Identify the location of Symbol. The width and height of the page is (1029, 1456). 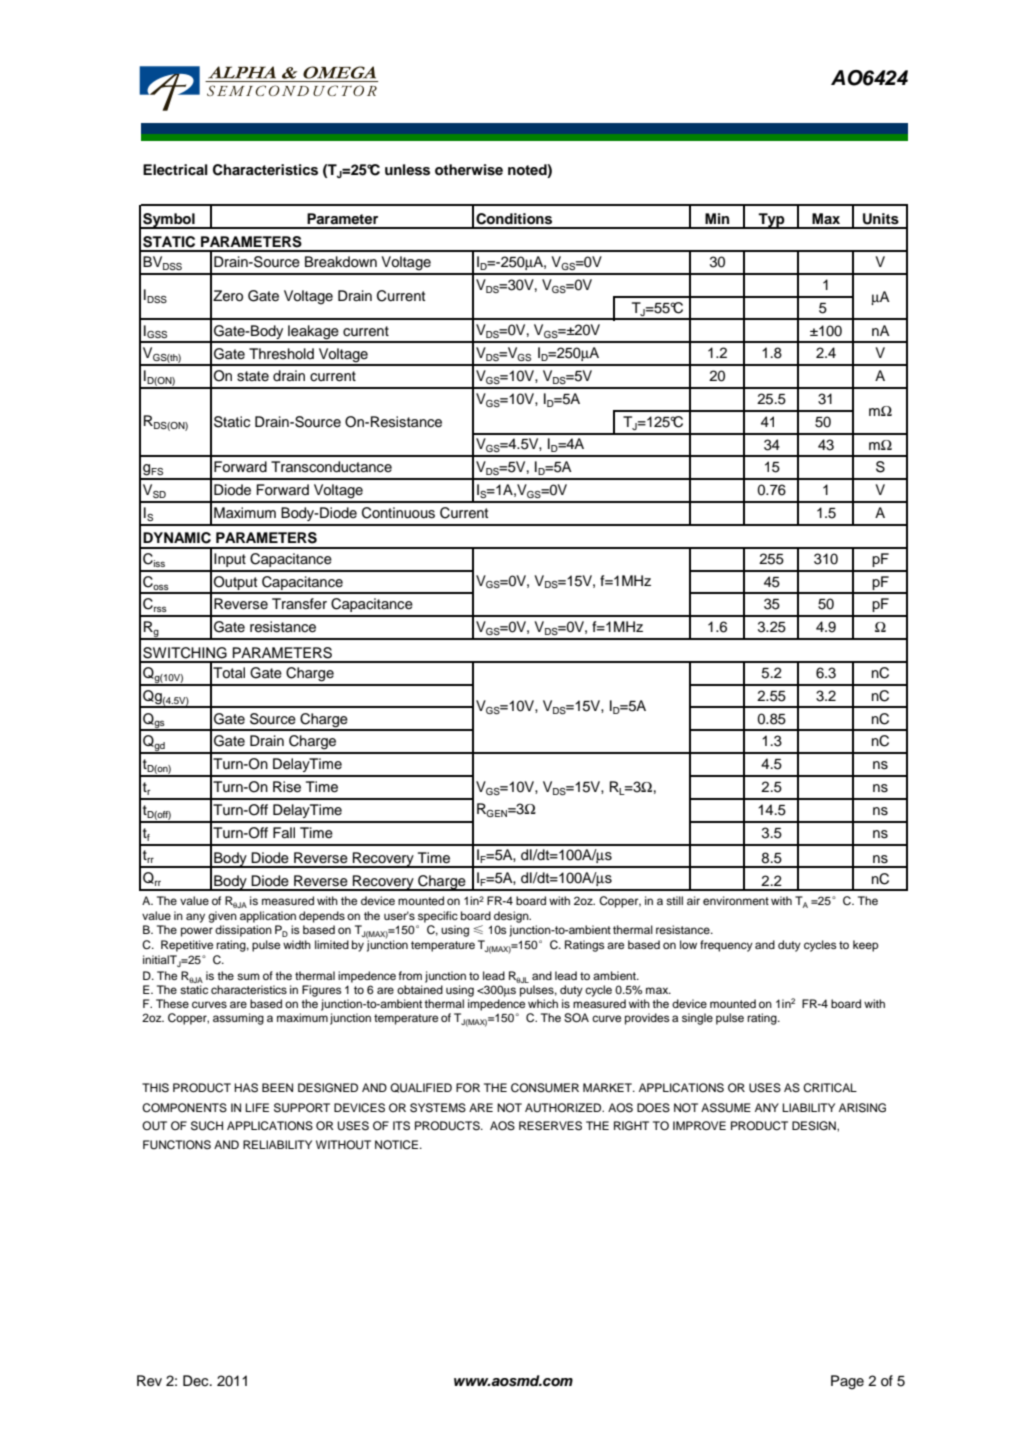
(169, 221).
